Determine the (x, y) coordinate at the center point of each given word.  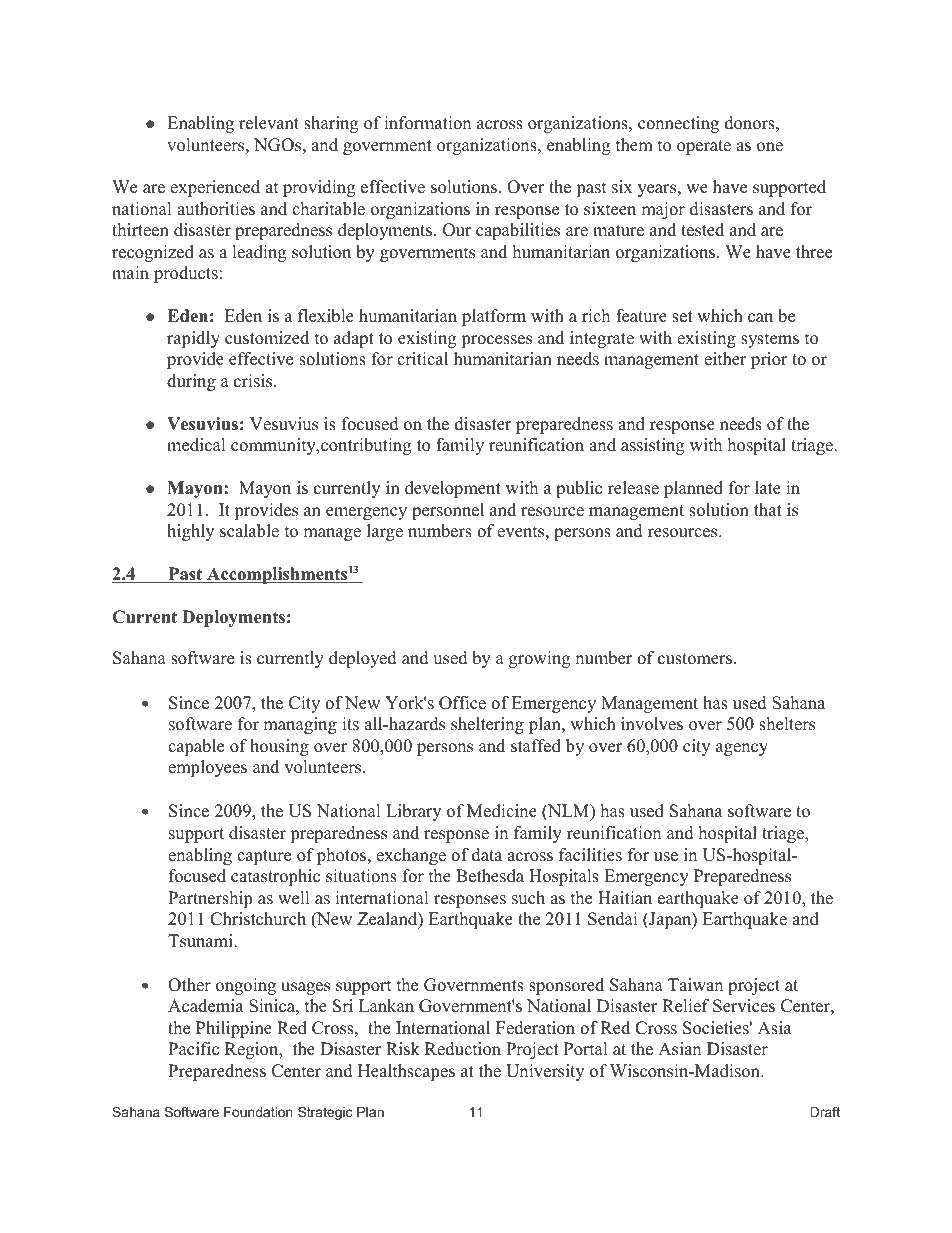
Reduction (463, 1049)
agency (742, 749)
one (770, 147)
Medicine (502, 811)
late (768, 488)
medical (196, 445)
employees (207, 768)
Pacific (193, 1049)
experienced (215, 188)
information (427, 123)
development (453, 489)
